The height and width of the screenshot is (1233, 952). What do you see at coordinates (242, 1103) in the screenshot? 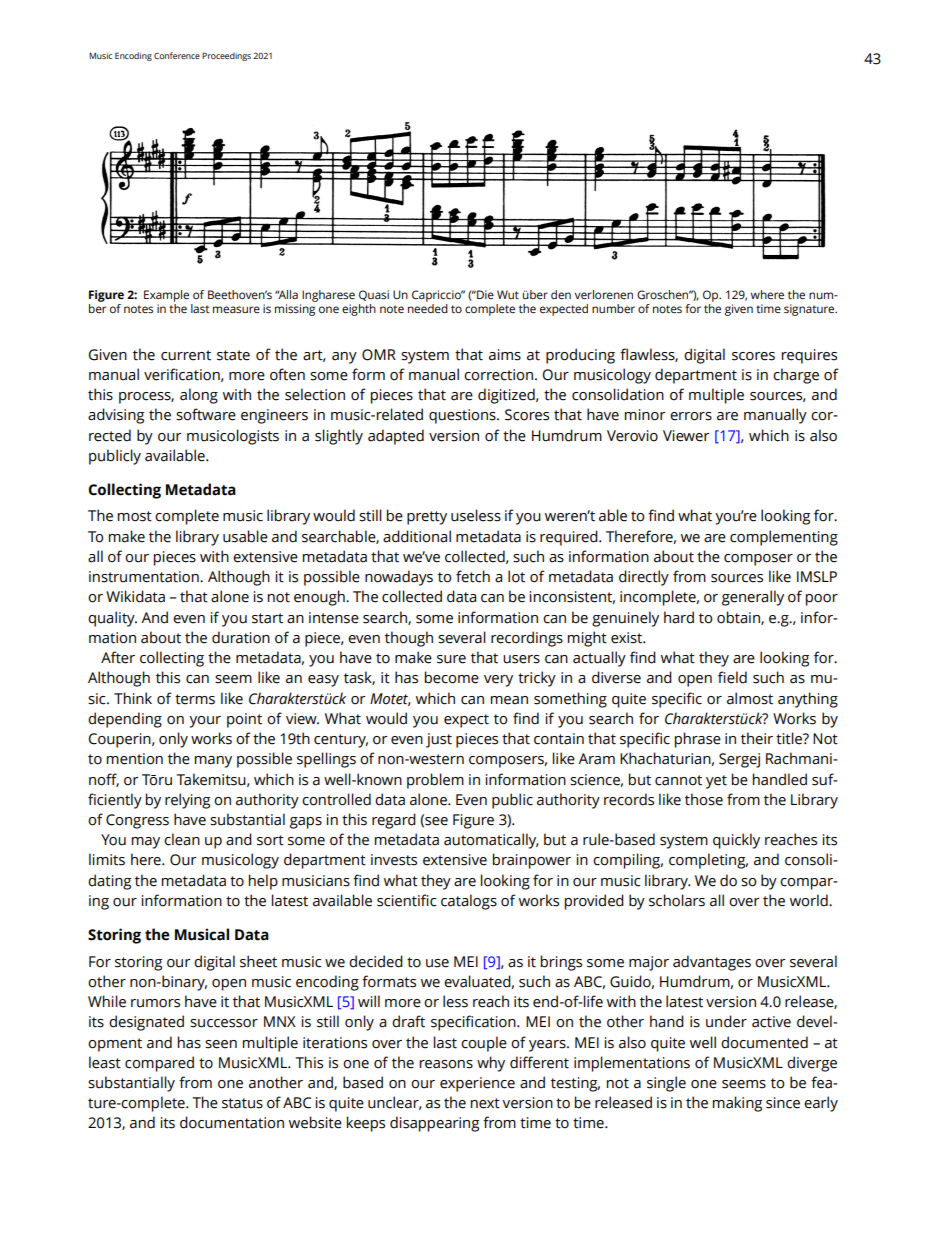
I see `status` at bounding box center [242, 1103].
